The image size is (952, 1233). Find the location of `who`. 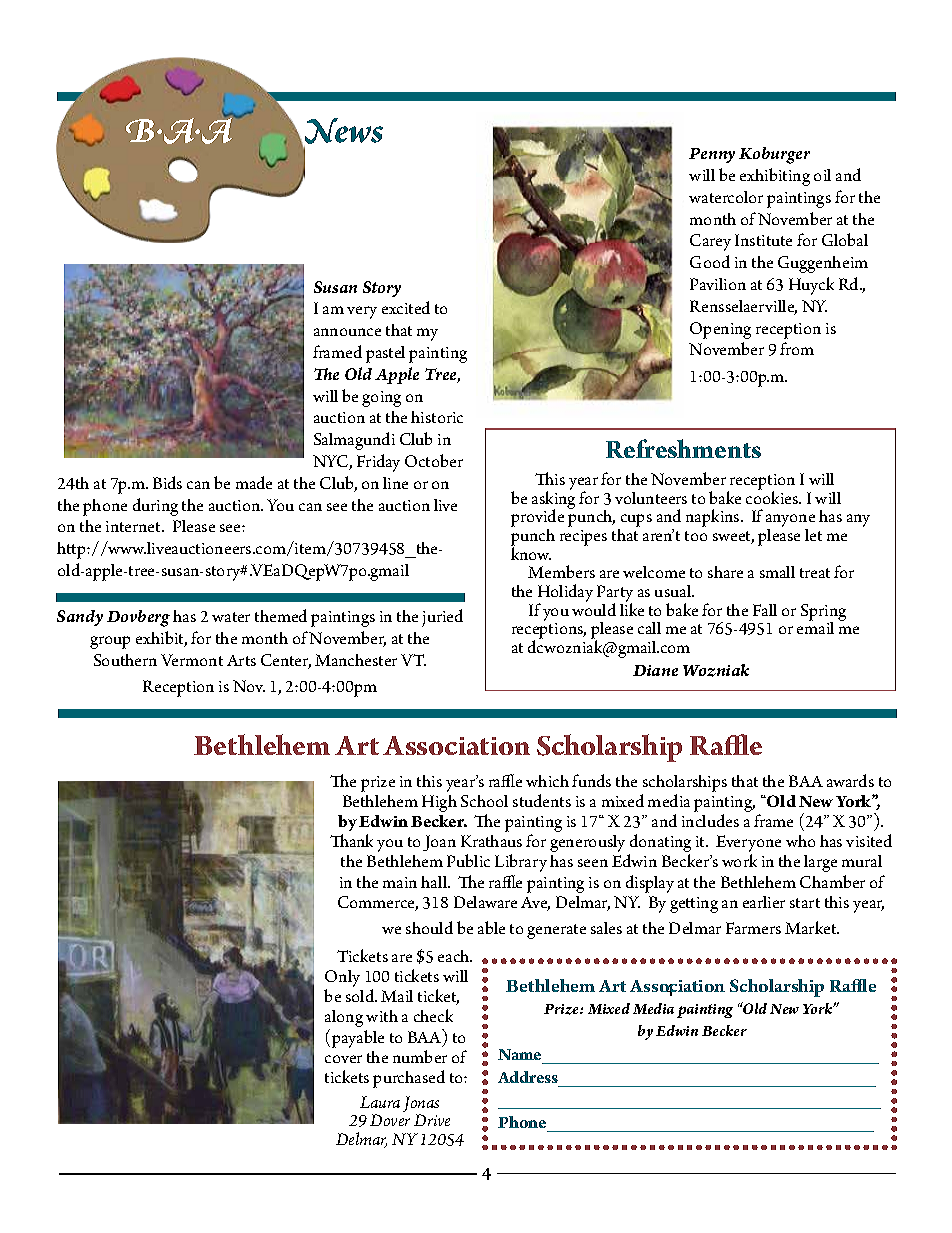

who is located at coordinates (800, 841).
